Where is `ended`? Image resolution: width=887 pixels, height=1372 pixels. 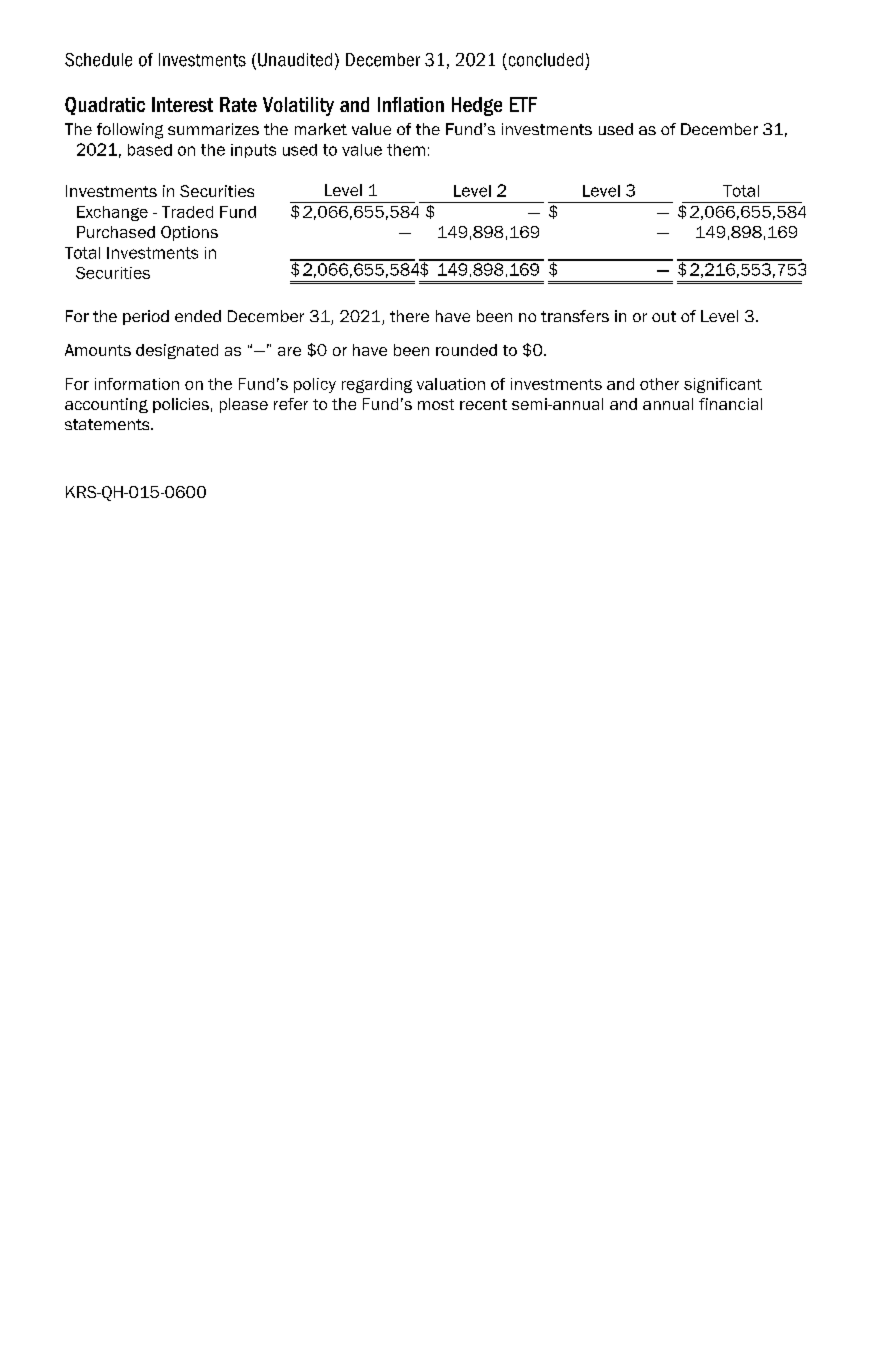 ended is located at coordinates (198, 316).
